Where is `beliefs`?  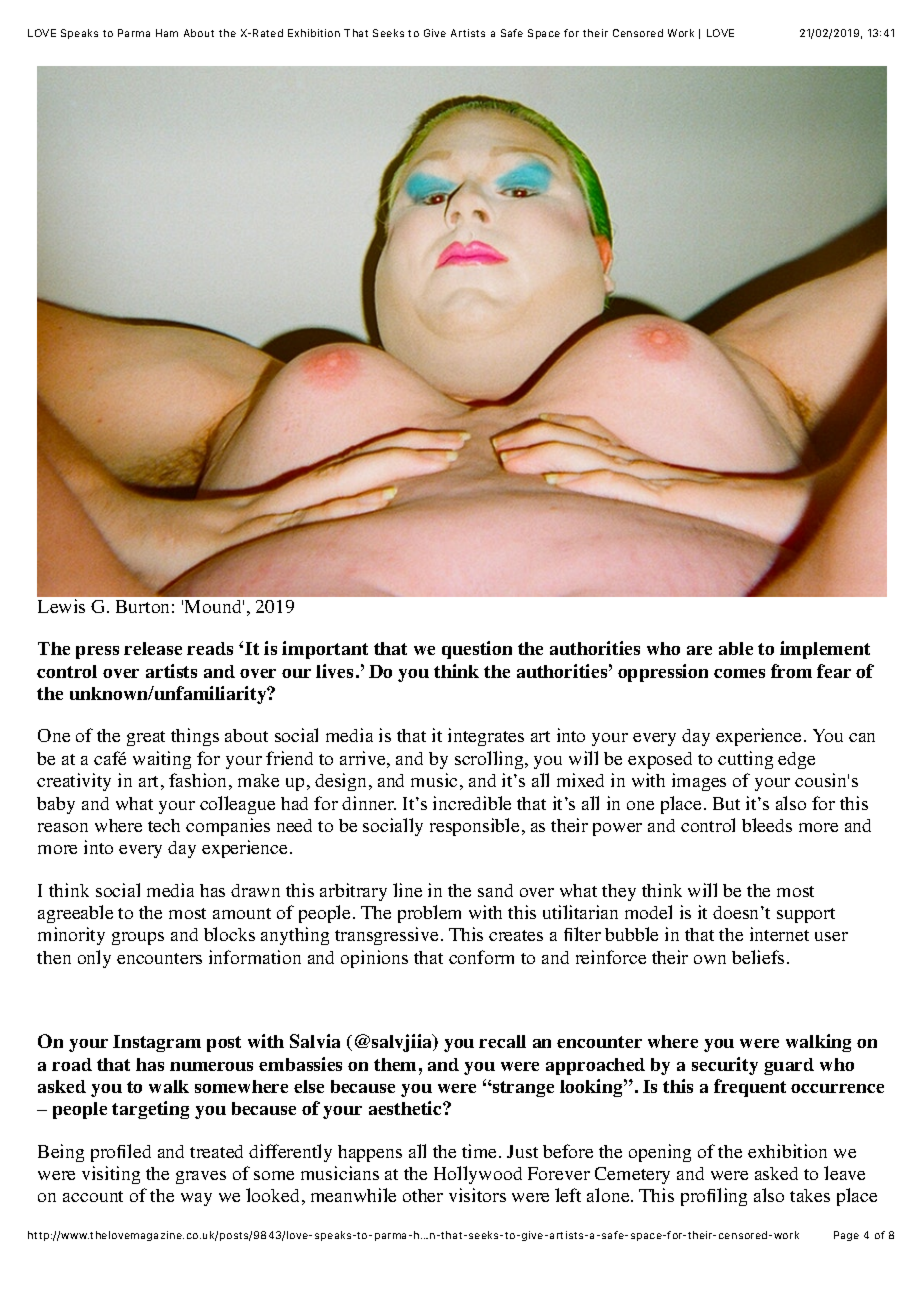
beliefs is located at coordinates (758, 957).
